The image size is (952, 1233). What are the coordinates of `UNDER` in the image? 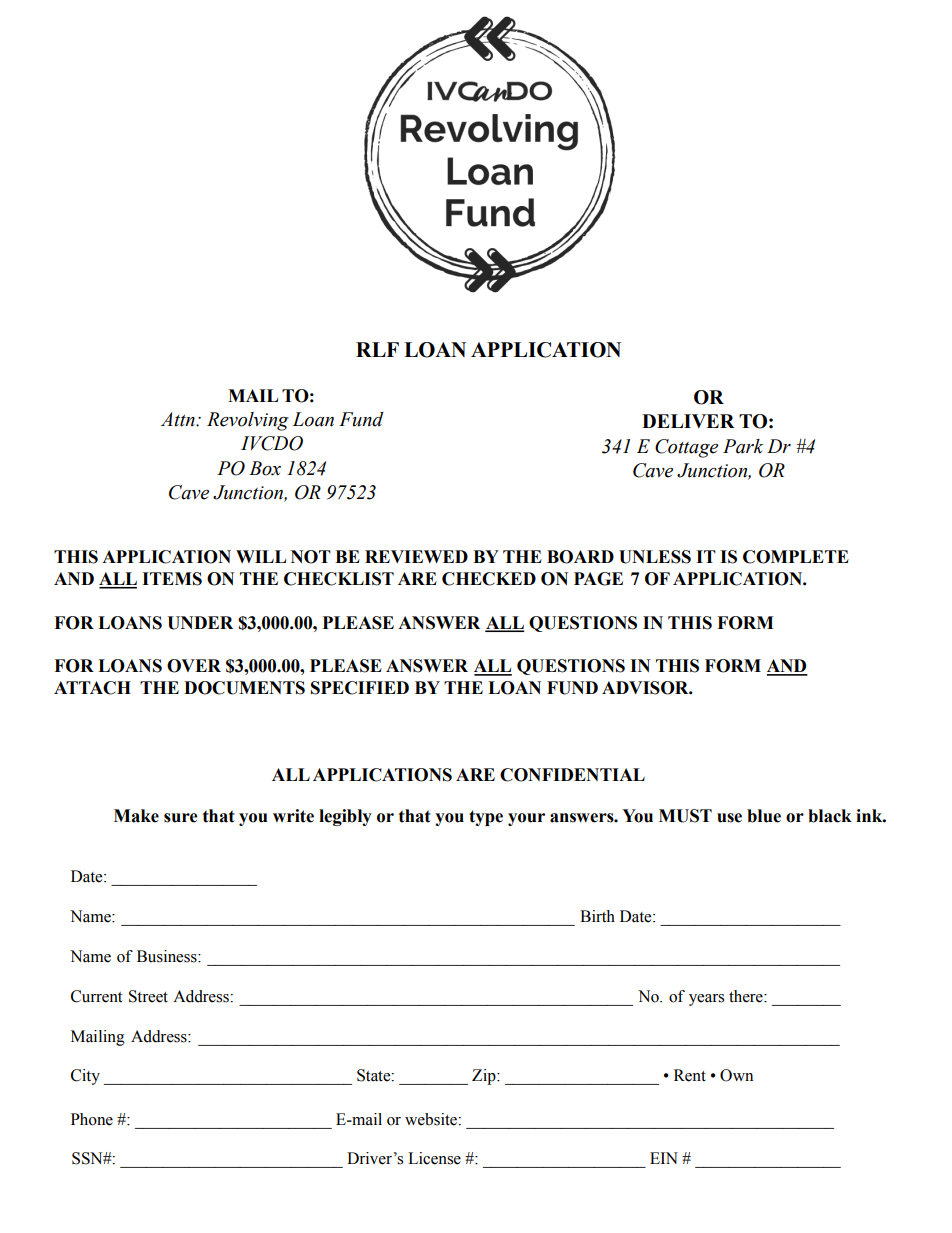 It's located at (200, 623).
